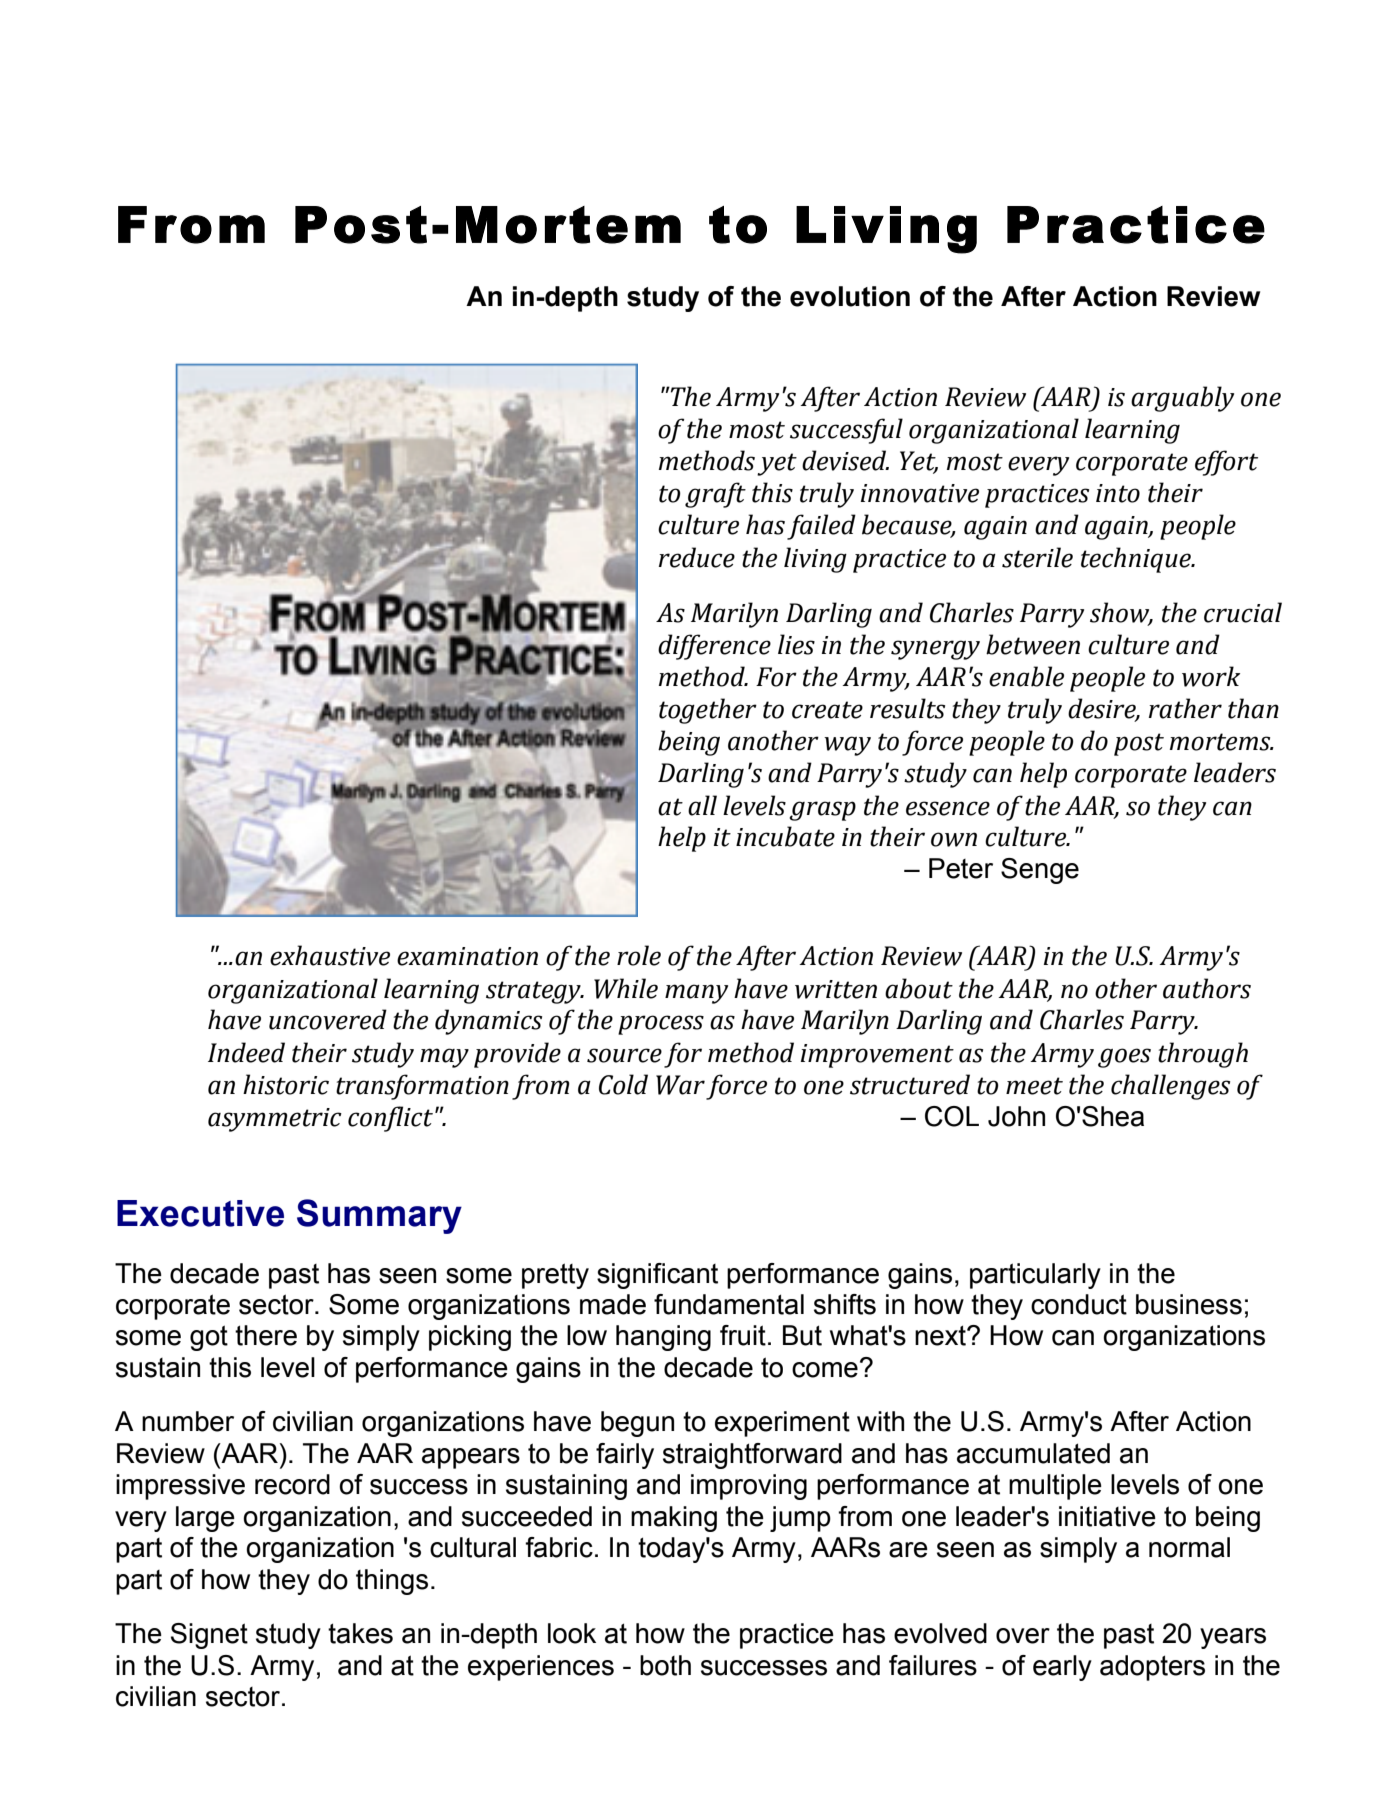 This image has width=1398, height=1809. What do you see at coordinates (961, 868) in the image?
I see `Peter` at bounding box center [961, 868].
